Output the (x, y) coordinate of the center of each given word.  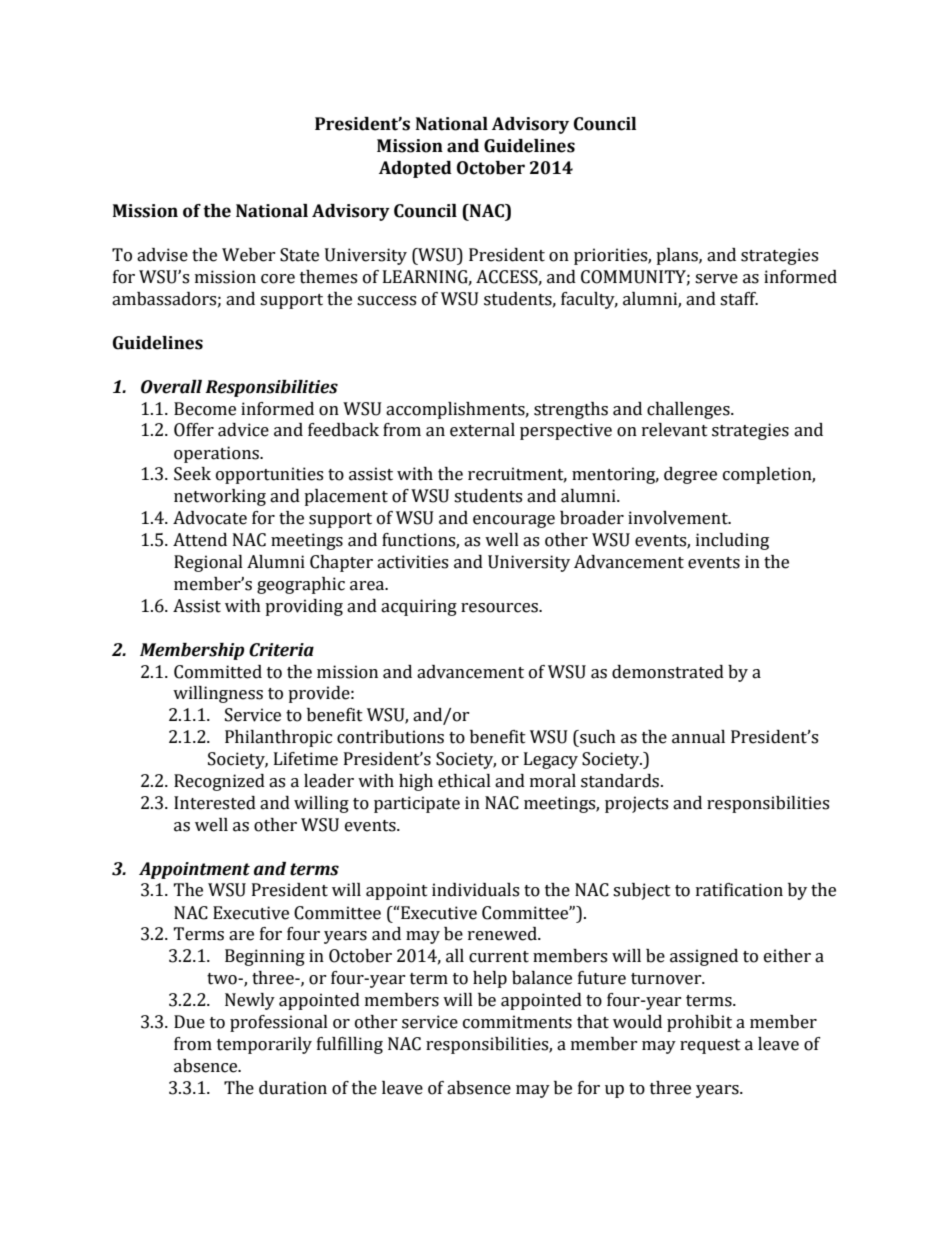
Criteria (281, 650)
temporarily (264, 1045)
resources (501, 608)
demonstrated (668, 672)
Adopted (415, 169)
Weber (249, 255)
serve (716, 279)
